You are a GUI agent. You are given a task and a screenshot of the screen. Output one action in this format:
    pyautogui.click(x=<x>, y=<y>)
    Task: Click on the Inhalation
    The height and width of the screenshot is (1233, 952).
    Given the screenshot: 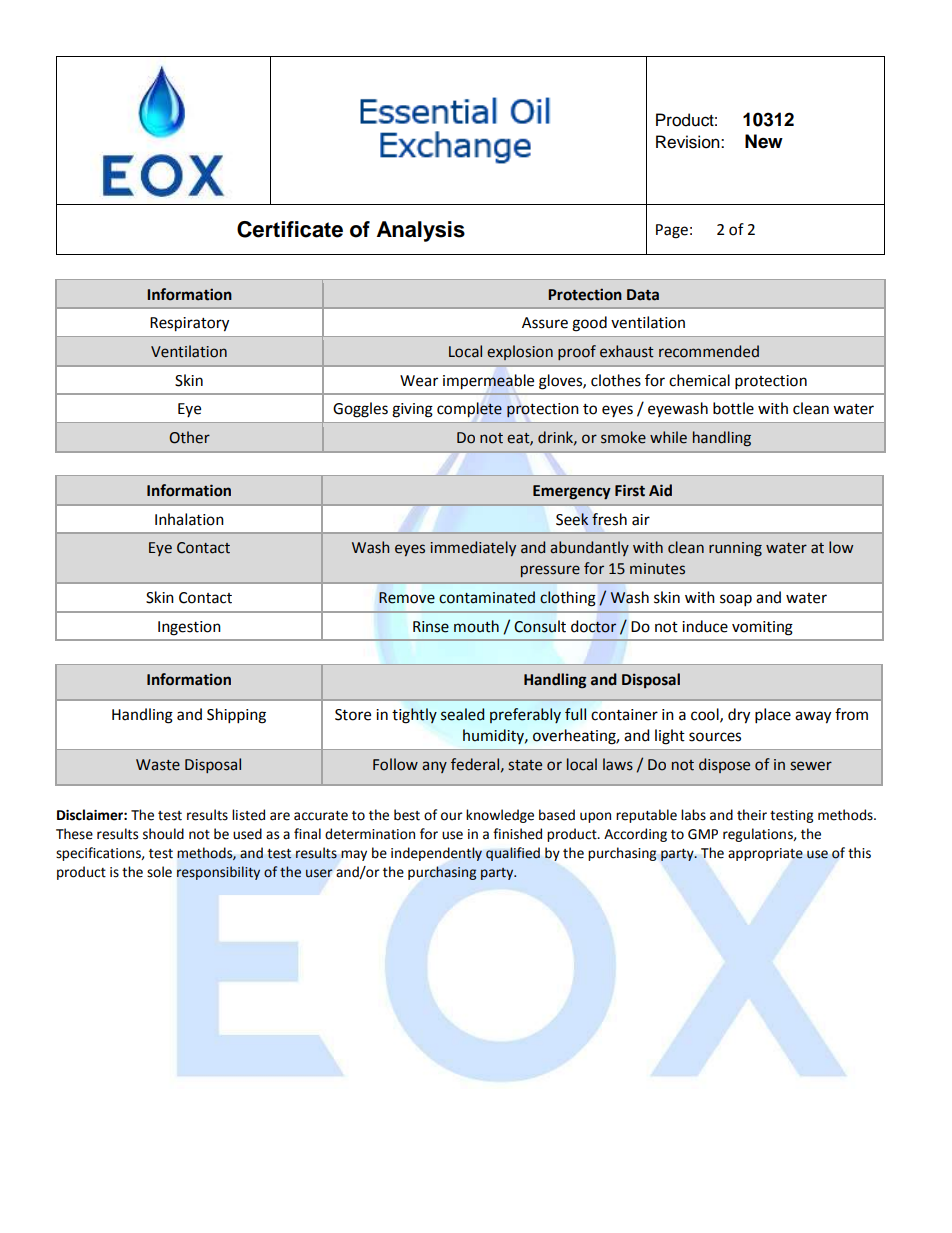 What is the action you would take?
    pyautogui.click(x=189, y=519)
